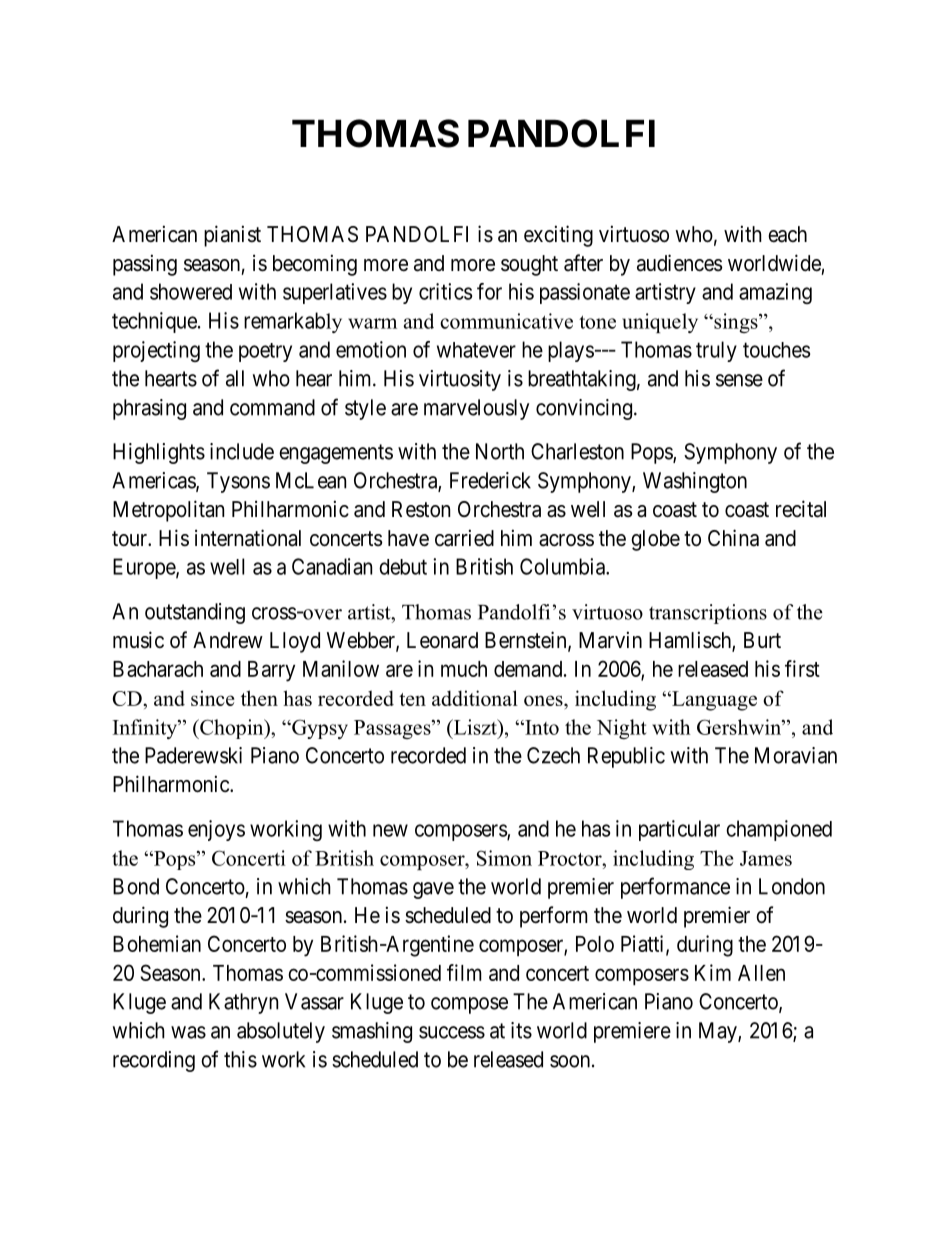 Image resolution: width=952 pixels, height=1233 pixels. What do you see at coordinates (240, 1059) in the document?
I see `this` at bounding box center [240, 1059].
